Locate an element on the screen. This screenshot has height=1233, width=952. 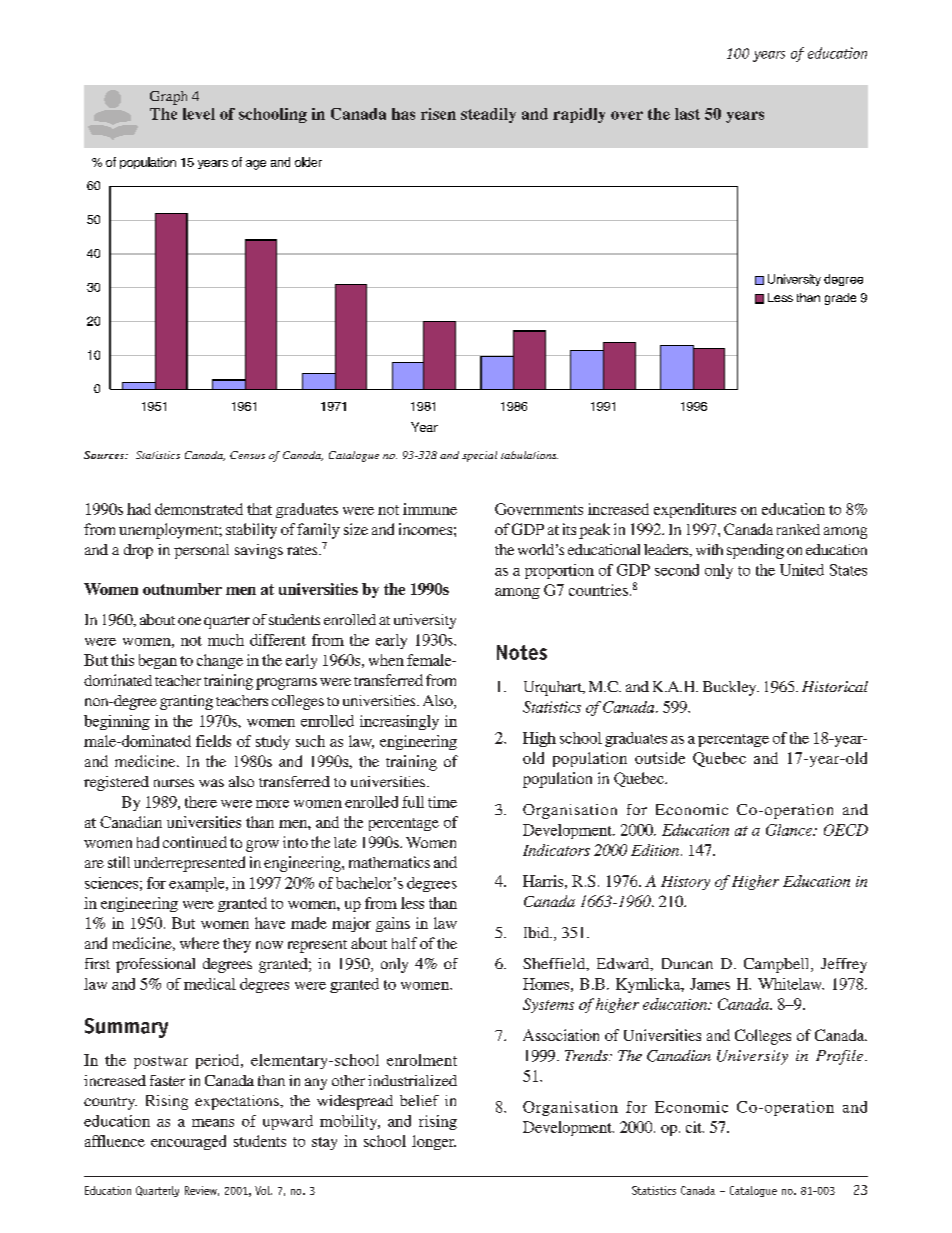
last is located at coordinates (687, 114).
